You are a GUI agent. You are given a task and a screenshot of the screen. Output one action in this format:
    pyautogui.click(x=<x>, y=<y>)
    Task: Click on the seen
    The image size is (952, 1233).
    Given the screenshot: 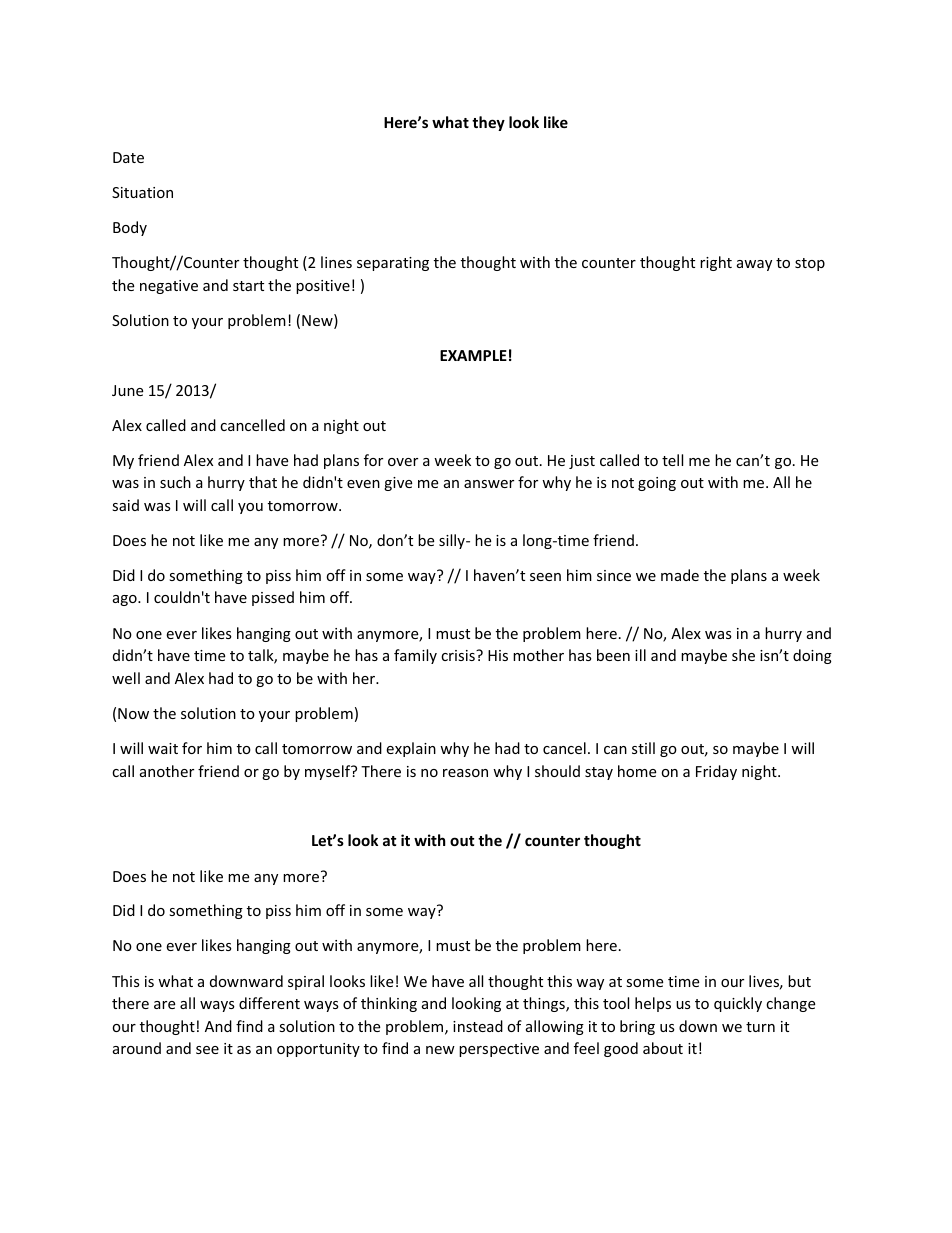 What is the action you would take?
    pyautogui.click(x=545, y=577)
